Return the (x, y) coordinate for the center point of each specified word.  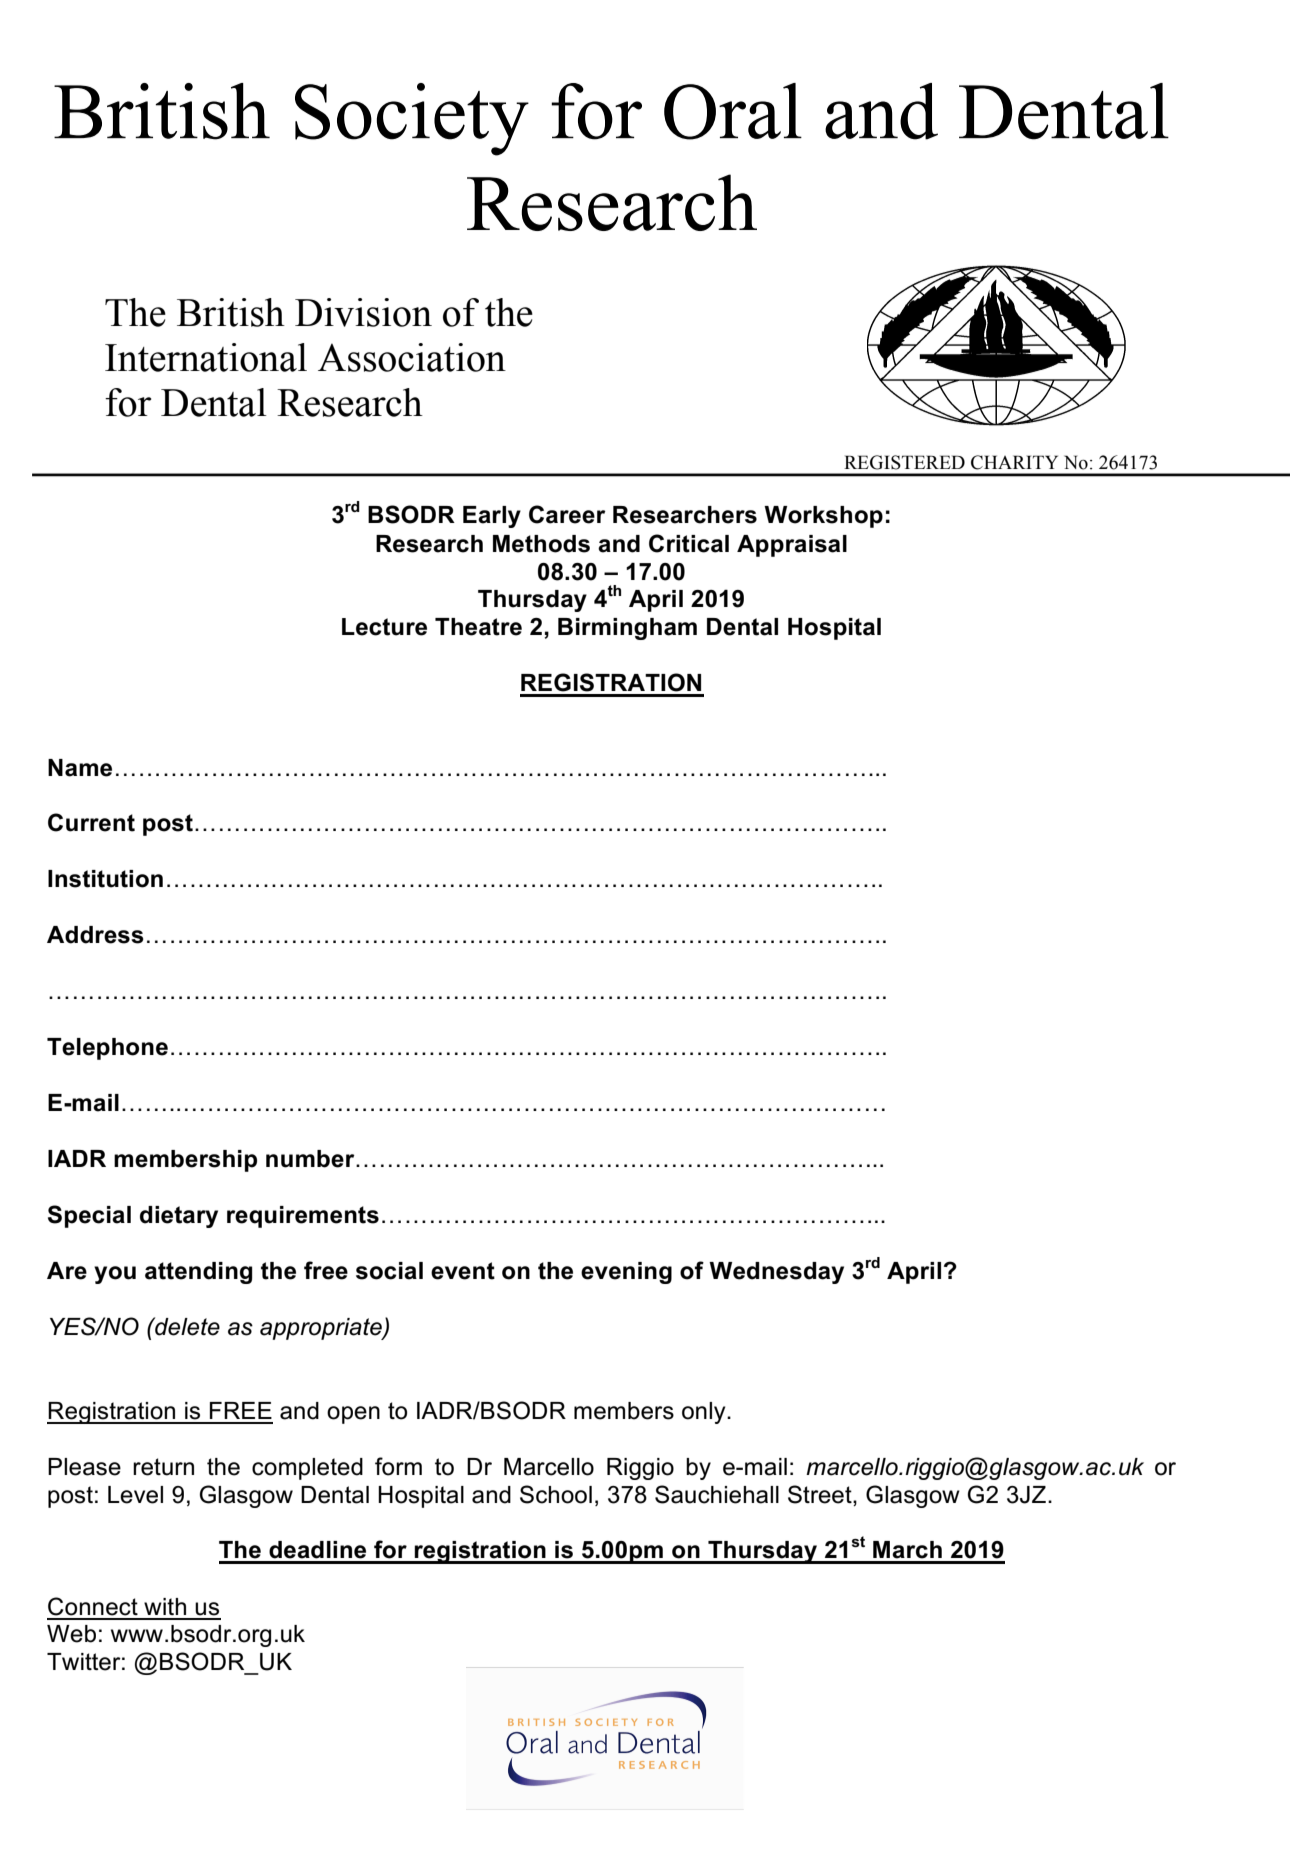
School (556, 1494)
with (165, 1606)
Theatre (478, 627)
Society (412, 119)
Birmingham (627, 629)
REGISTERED (904, 462)
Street (821, 1494)
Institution (105, 879)
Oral (733, 111)
